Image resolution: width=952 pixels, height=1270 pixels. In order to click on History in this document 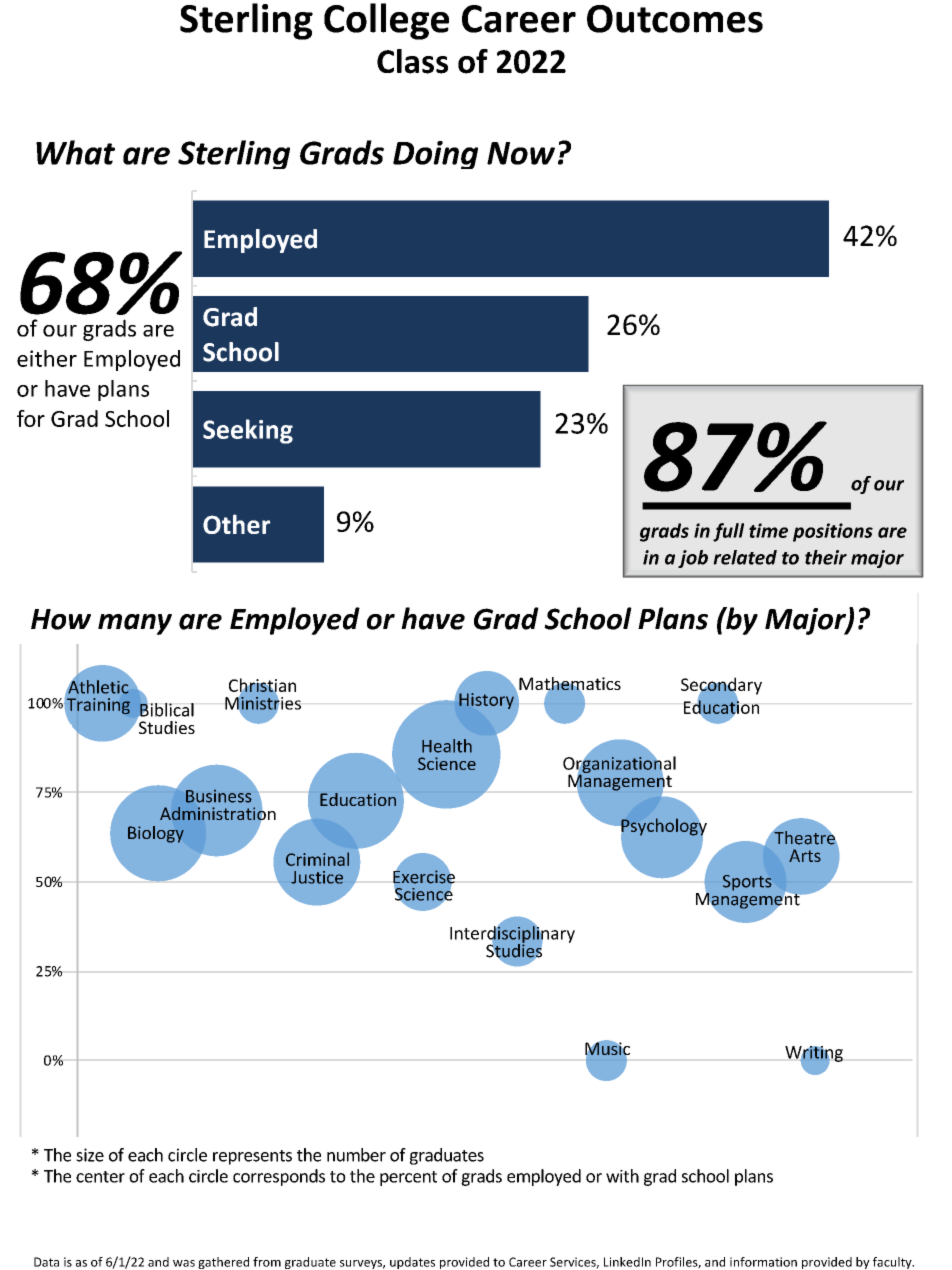, I will do `click(486, 701)`.
